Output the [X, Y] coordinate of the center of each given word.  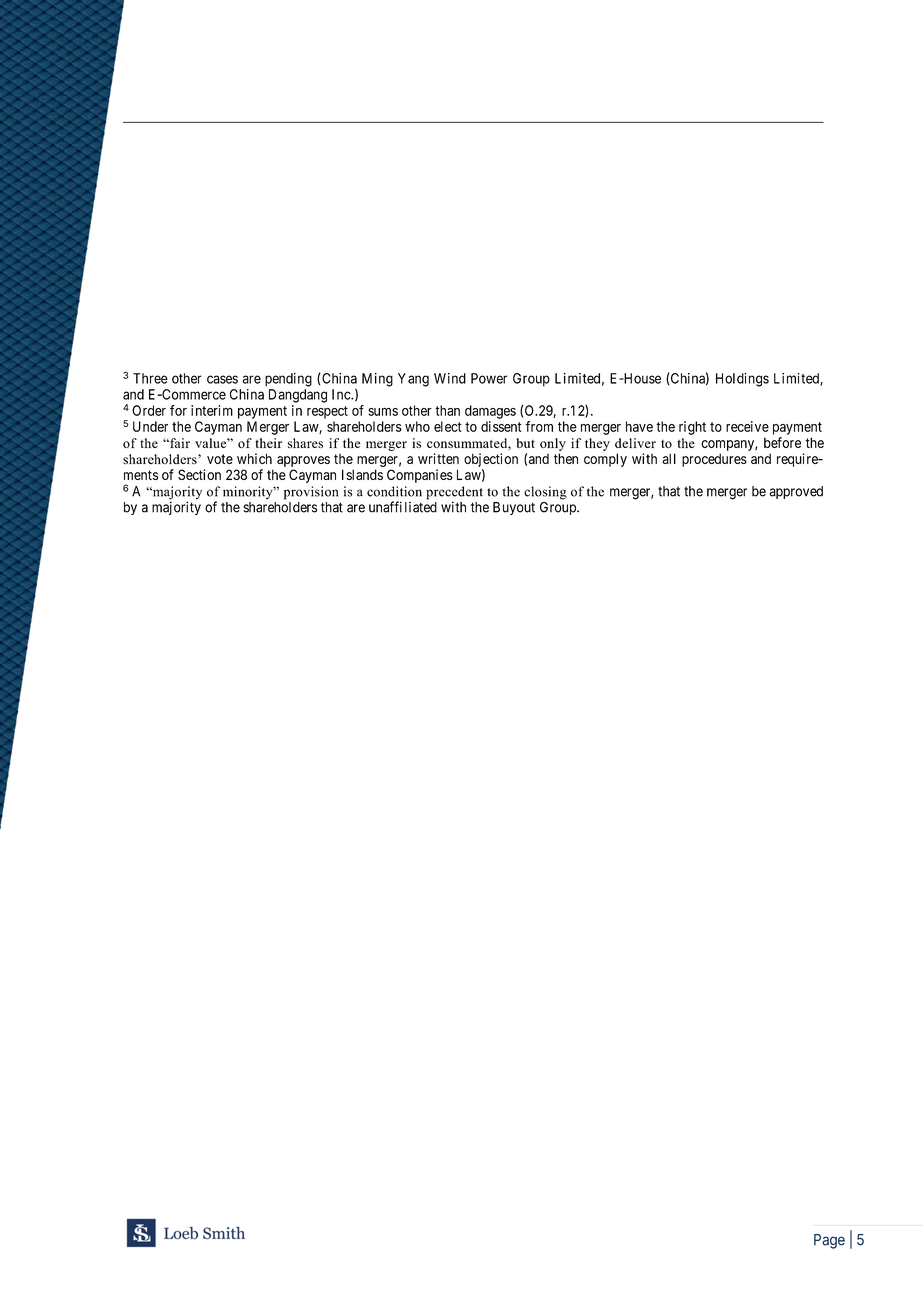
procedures [714, 460]
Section [199, 474]
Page [829, 1241]
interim [212, 410]
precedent [454, 494]
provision [311, 493]
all [669, 458]
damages [490, 412]
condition [394, 491]
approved [796, 492]
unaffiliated [403, 507]
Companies [420, 476]
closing [545, 493]
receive [747, 426]
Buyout [514, 508]
